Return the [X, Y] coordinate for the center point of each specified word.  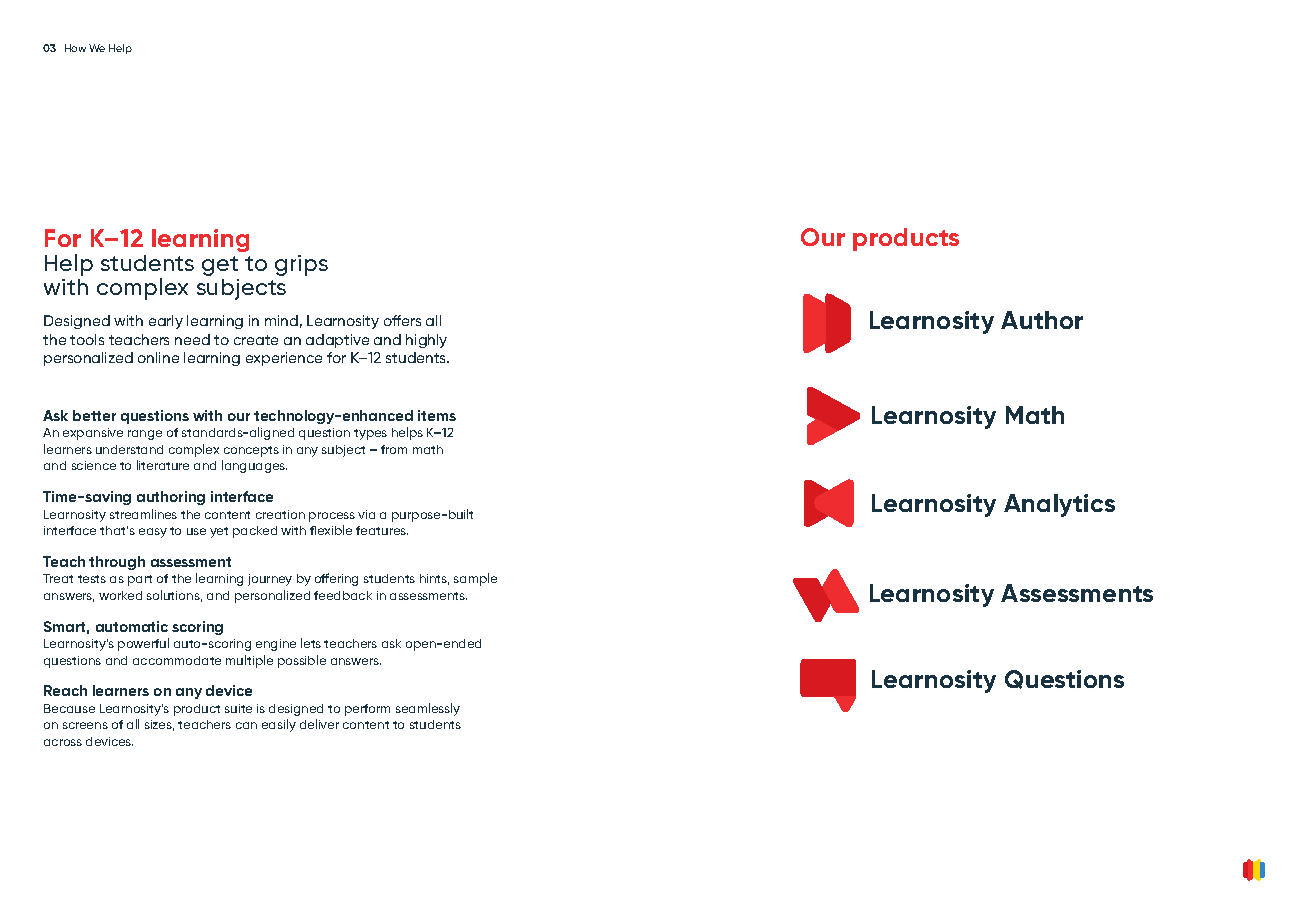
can [246, 725]
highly [426, 341]
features [382, 530]
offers [402, 320]
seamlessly [428, 709]
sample [475, 579]
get [220, 266]
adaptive [337, 341]
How [75, 48]
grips [301, 265]
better [94, 415]
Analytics [1059, 505]
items [437, 415]
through [117, 563]
